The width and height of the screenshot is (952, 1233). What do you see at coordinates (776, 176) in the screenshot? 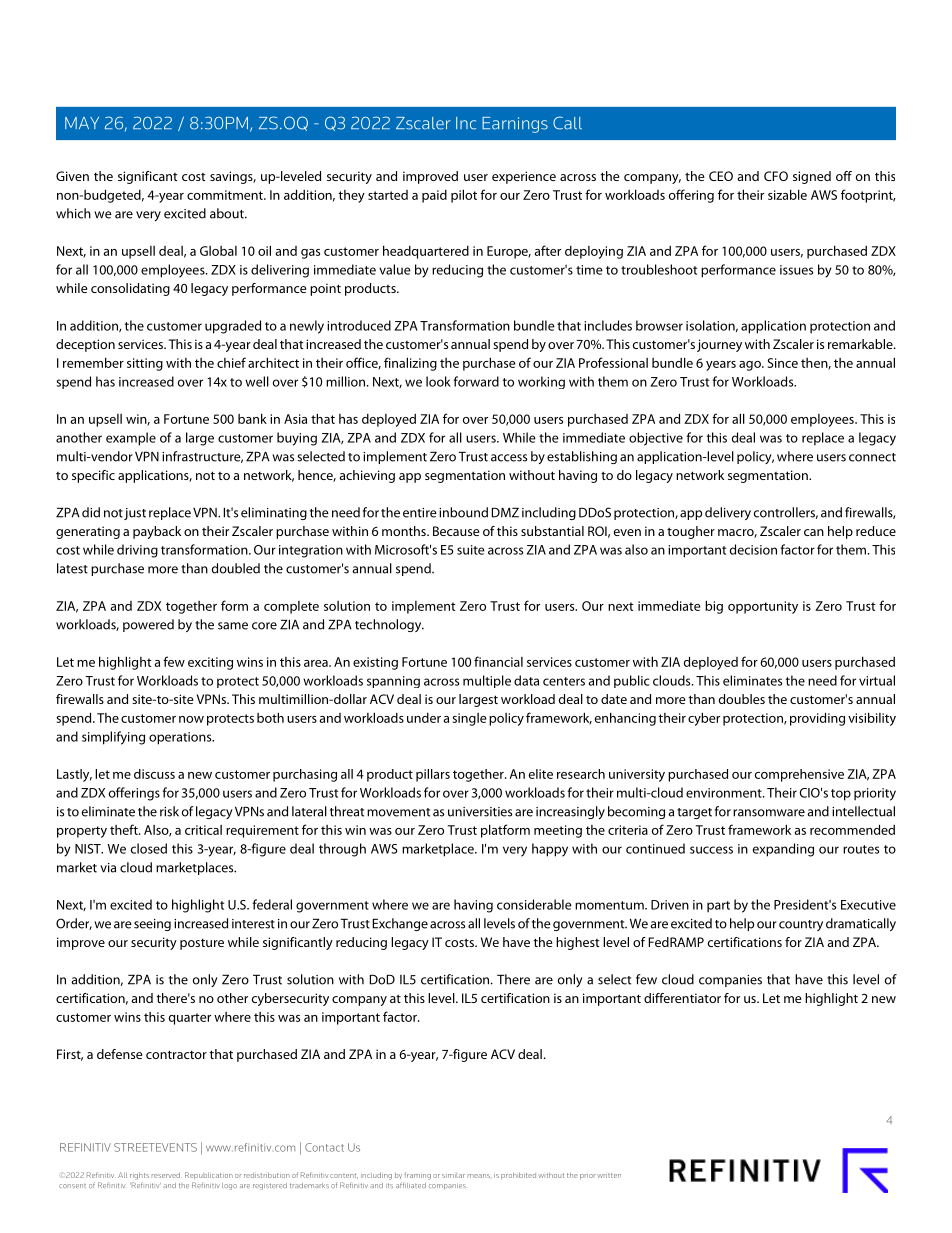
I see `CFO` at bounding box center [776, 176].
